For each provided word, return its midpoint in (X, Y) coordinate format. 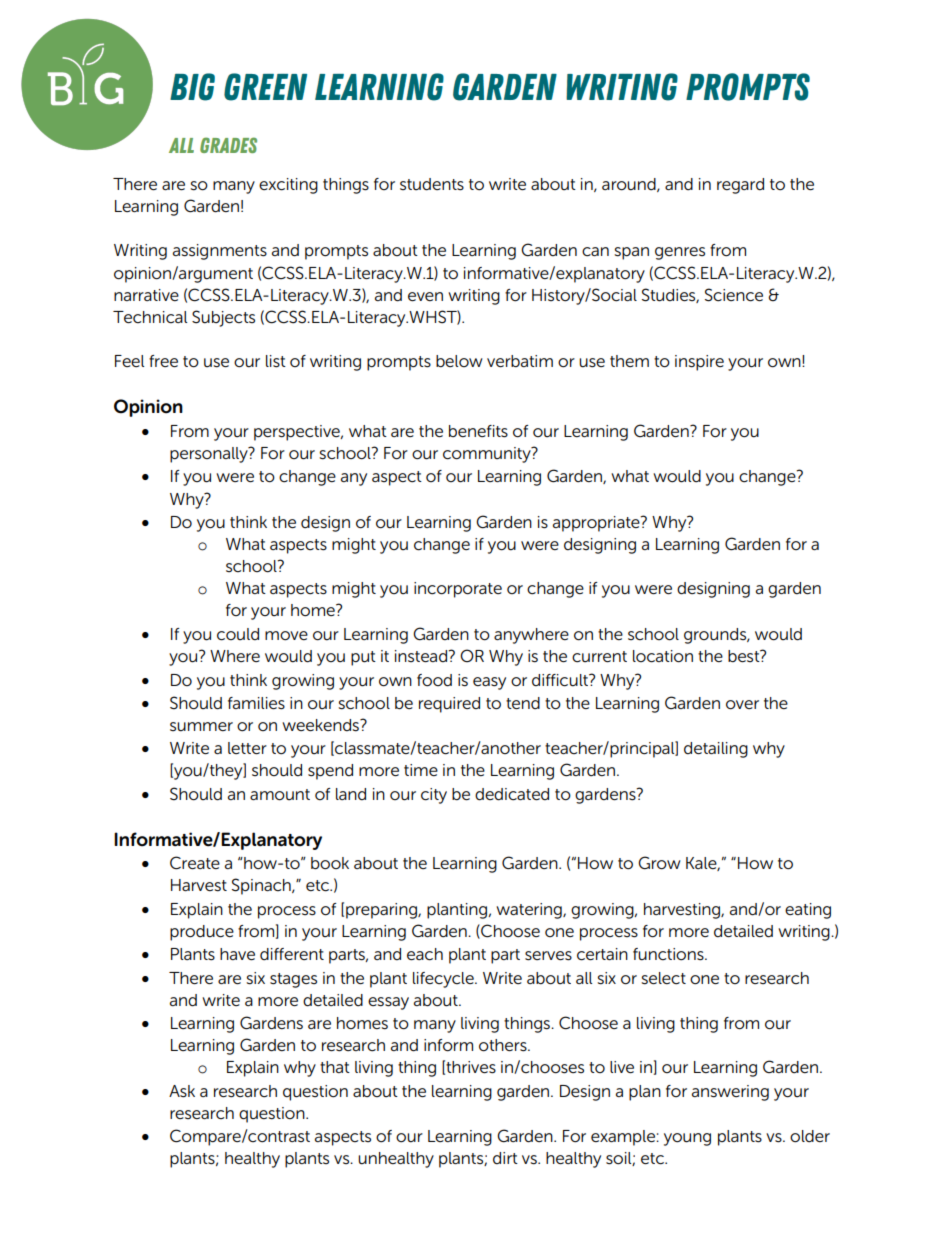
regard (740, 186)
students (432, 184)
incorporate (458, 590)
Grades (228, 145)
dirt (505, 1158)
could (238, 634)
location (663, 656)
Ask (182, 1091)
